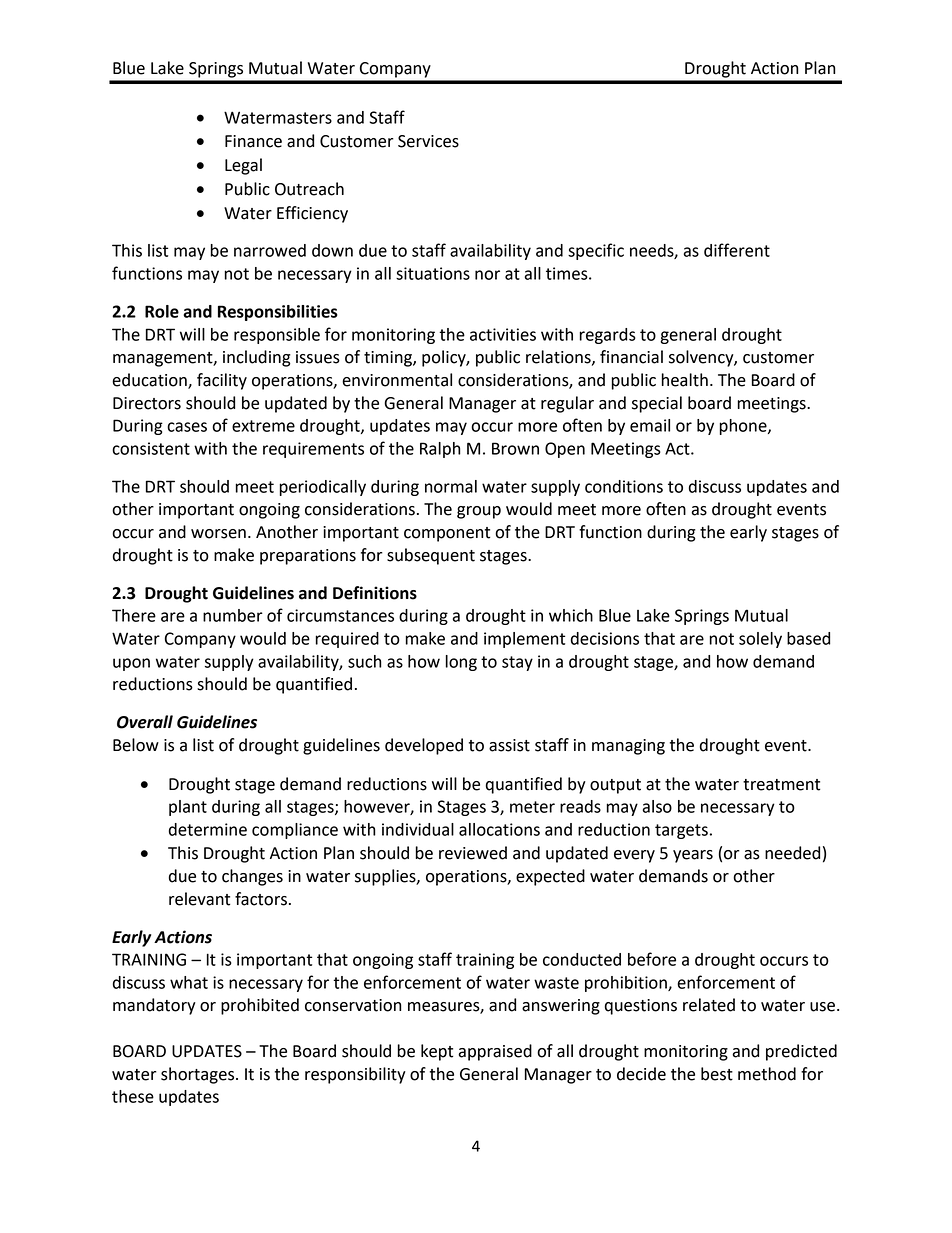 The width and height of the image is (952, 1233). What do you see at coordinates (233, 615) in the image?
I see `number` at bounding box center [233, 615].
